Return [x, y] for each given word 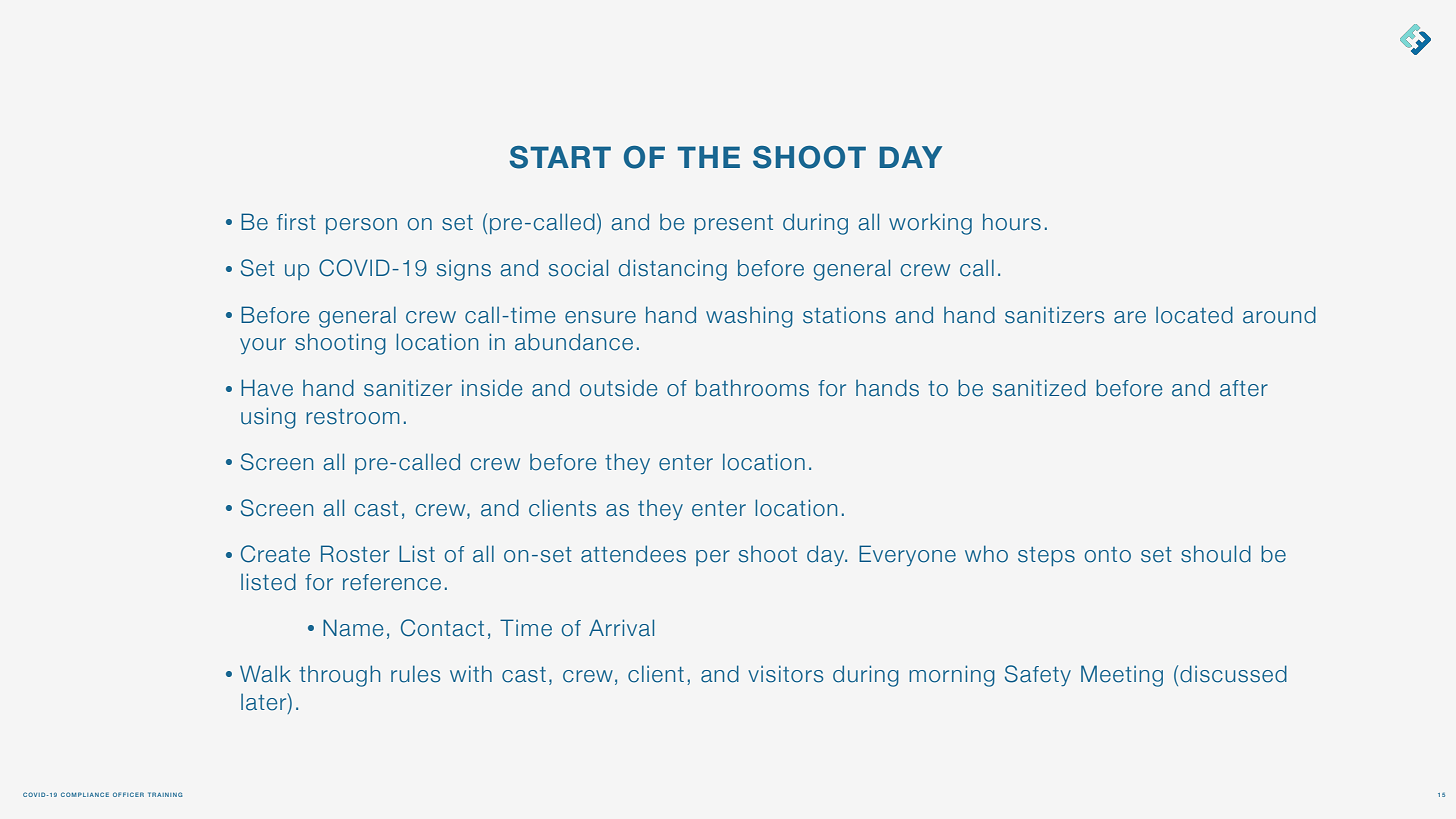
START [560, 157]
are [1130, 317]
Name [353, 628]
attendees [633, 554]
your [263, 346]
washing [749, 317]
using [268, 418]
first [296, 222]
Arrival [621, 628]
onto [1108, 555]
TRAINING [165, 794]
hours [1012, 222]
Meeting [1122, 676]
